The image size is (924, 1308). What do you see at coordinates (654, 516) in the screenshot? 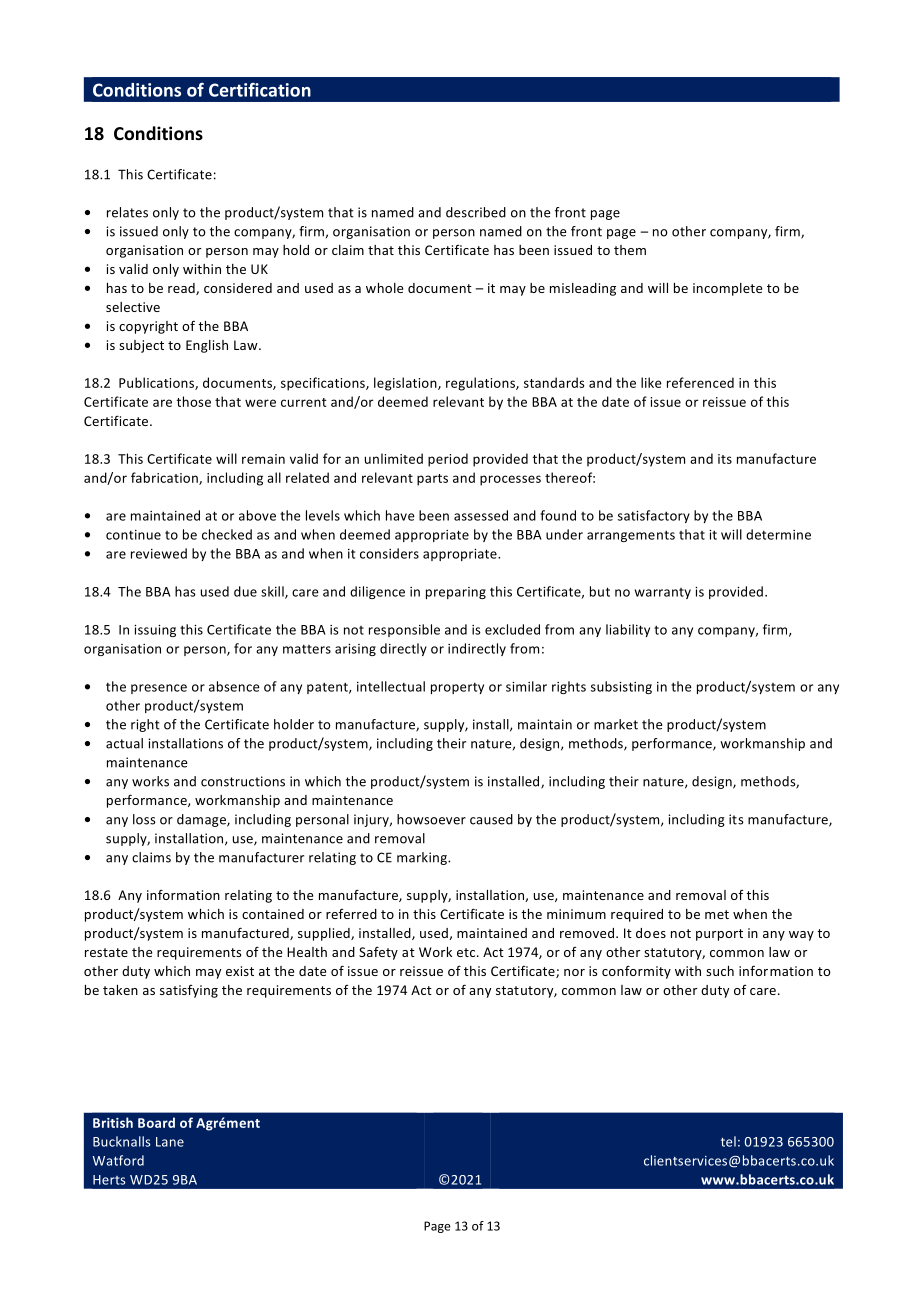
I see `satisfactory` at bounding box center [654, 516].
